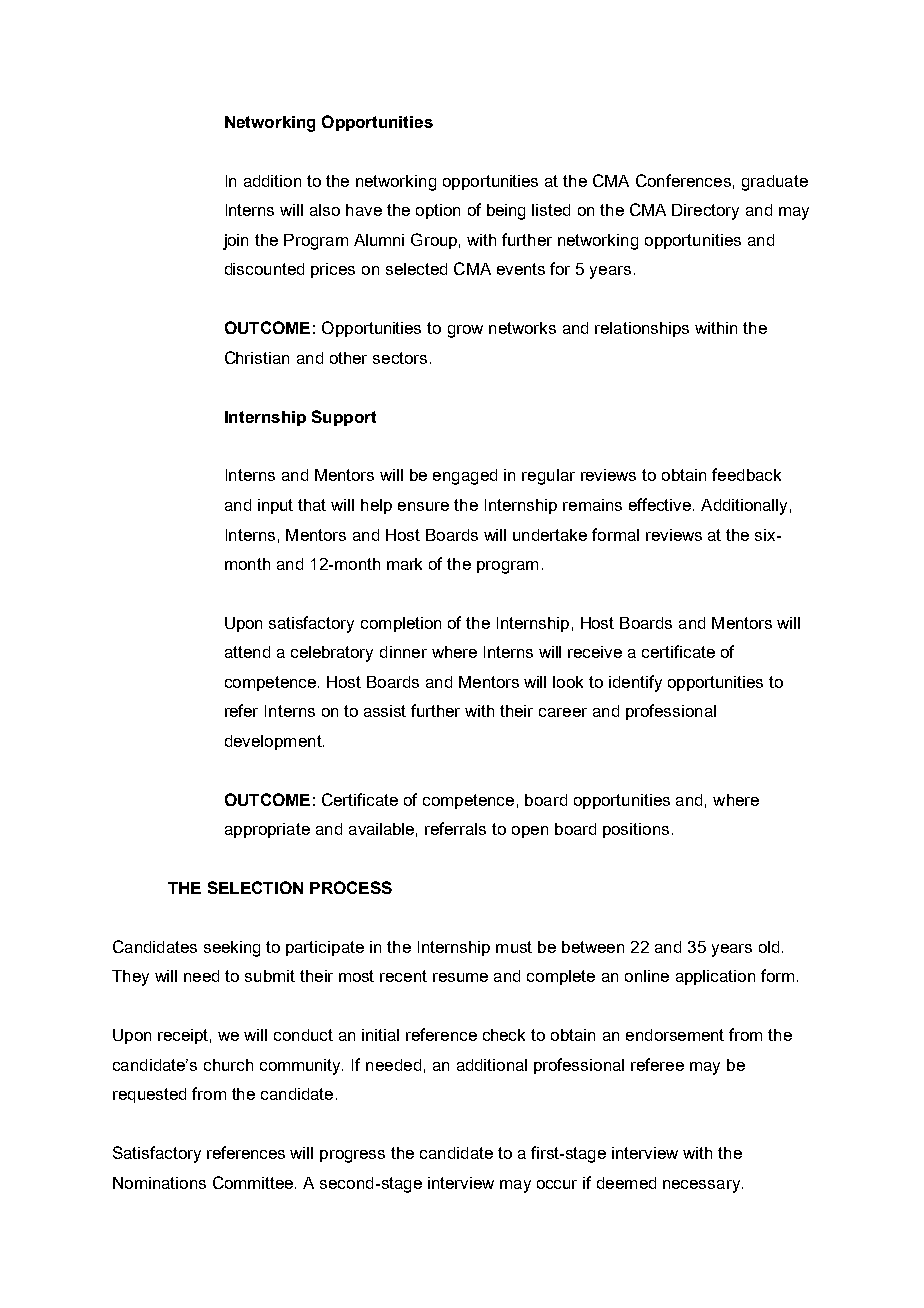  I want to click on input, so click(275, 506).
